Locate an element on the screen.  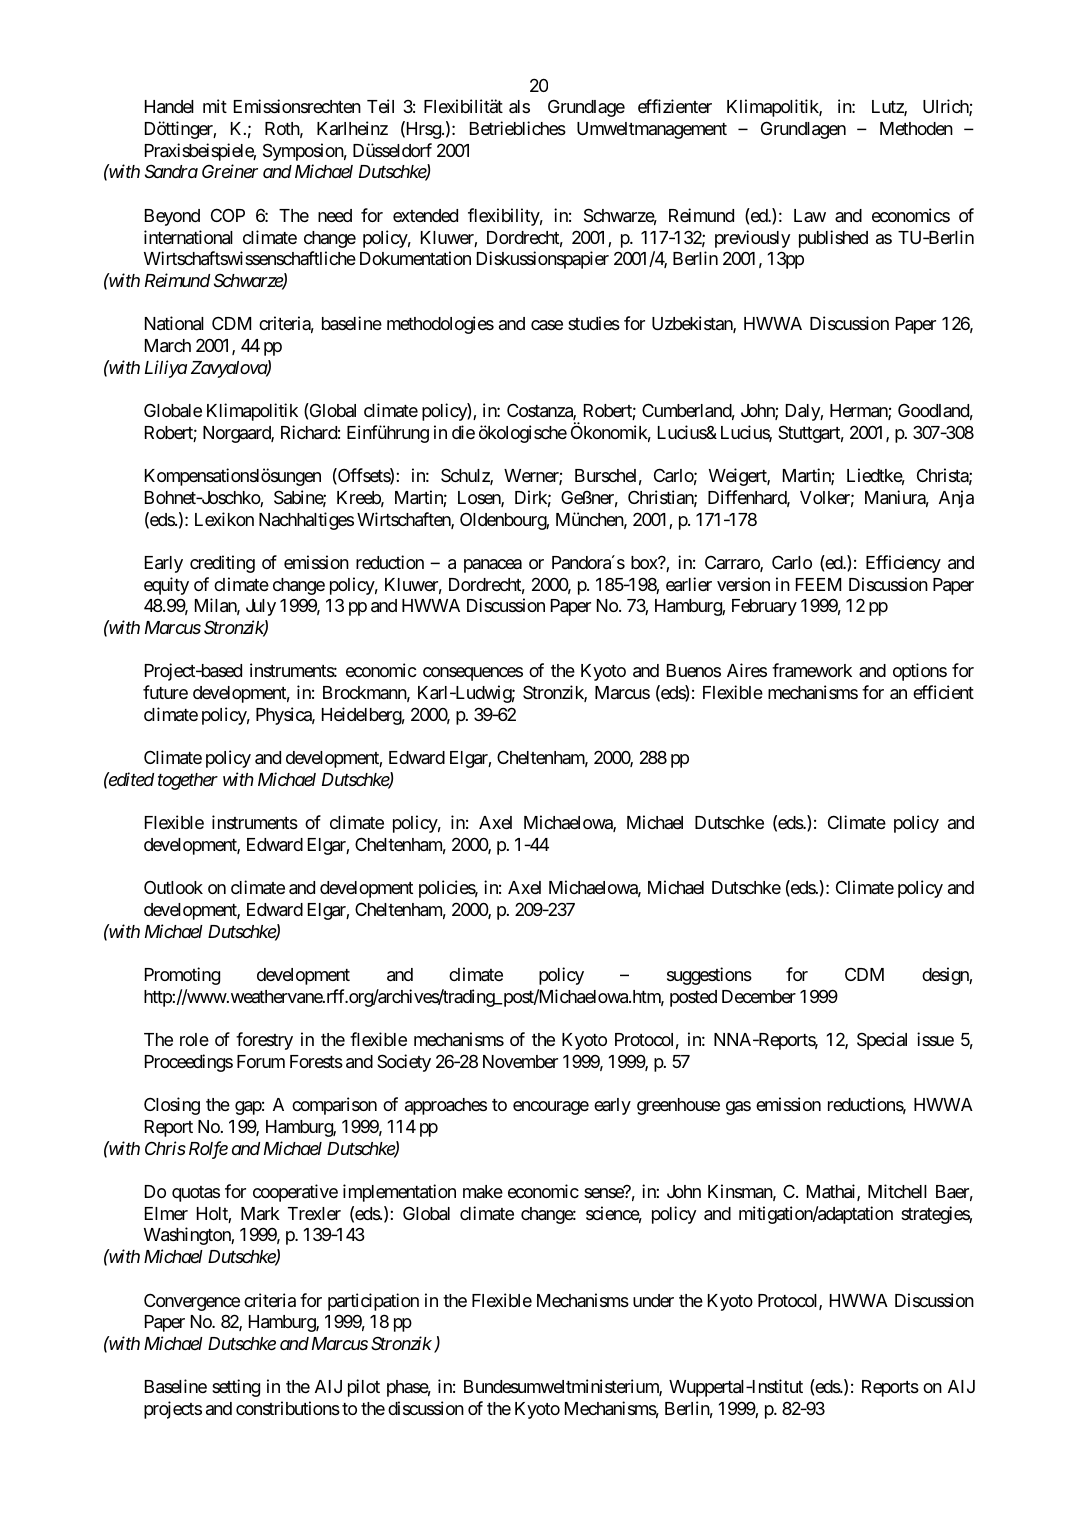
efficient is located at coordinates (943, 692).
